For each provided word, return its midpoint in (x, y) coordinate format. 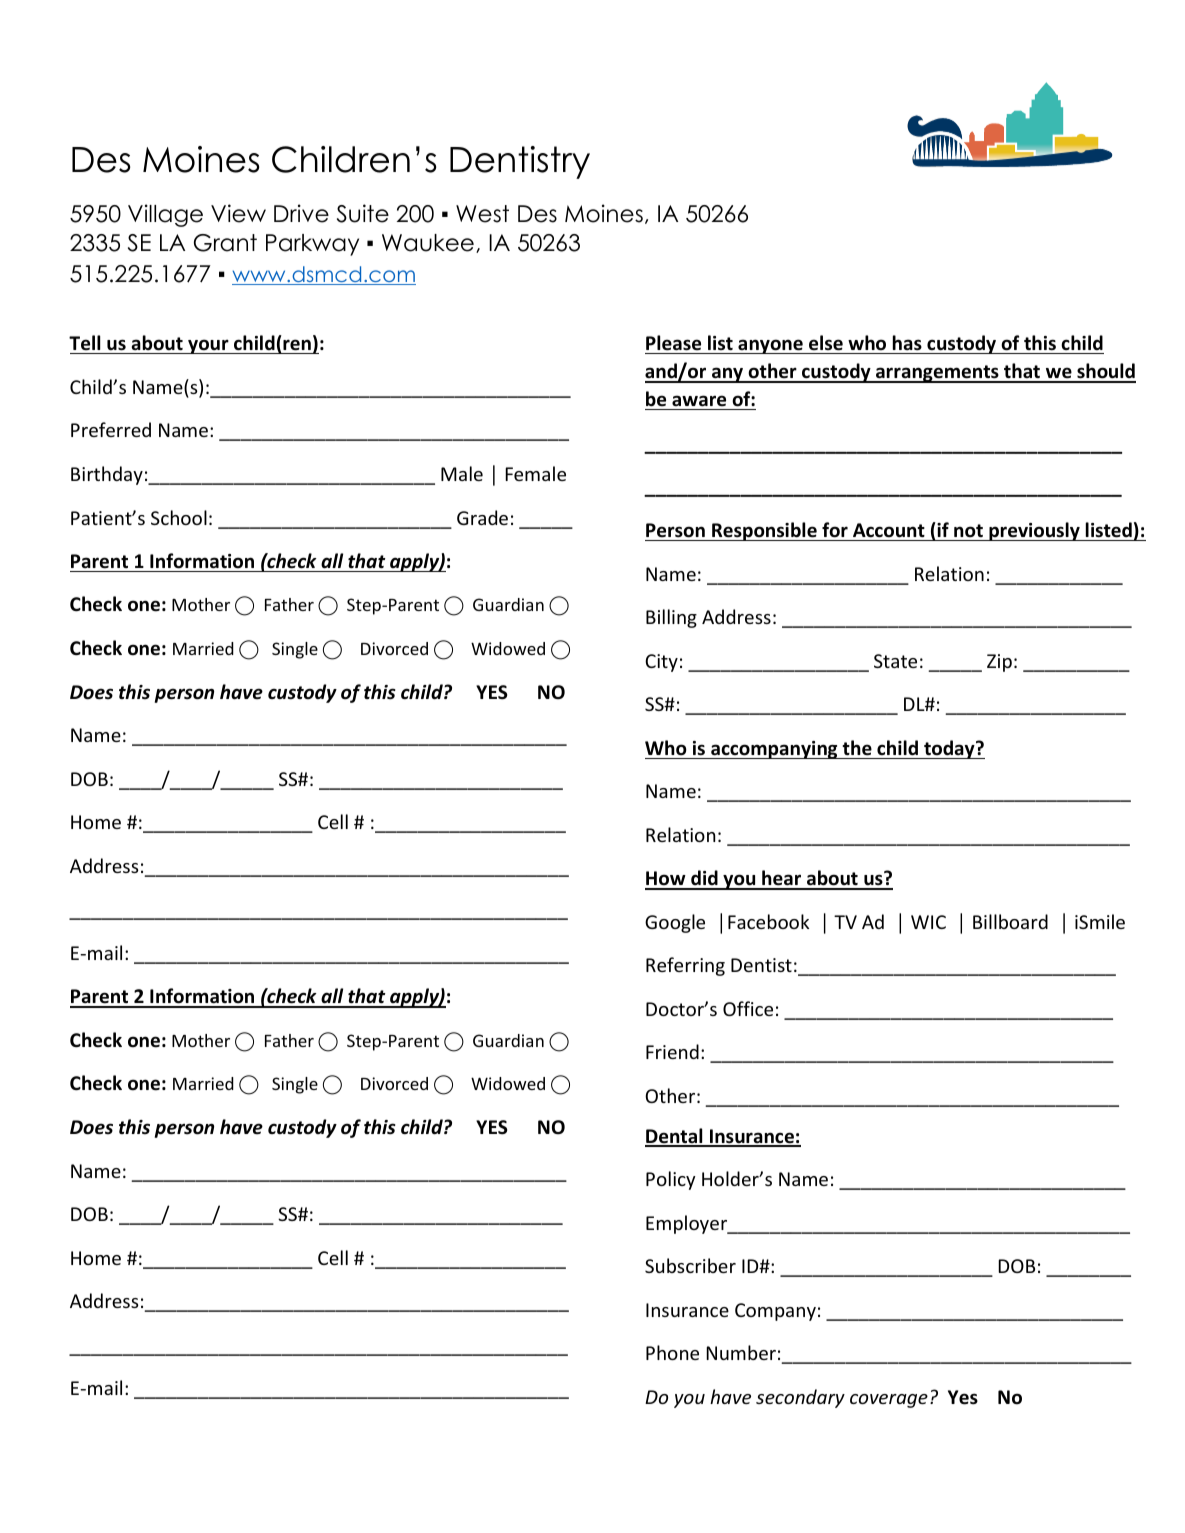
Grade (482, 517)
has (907, 343)
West (482, 214)
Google (675, 923)
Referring (685, 966)
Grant (225, 243)
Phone (672, 1352)
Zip (999, 663)
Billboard (1010, 921)
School (179, 517)
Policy (671, 1180)
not (968, 531)
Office (748, 1008)
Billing (671, 618)
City (661, 663)
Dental (675, 1137)
